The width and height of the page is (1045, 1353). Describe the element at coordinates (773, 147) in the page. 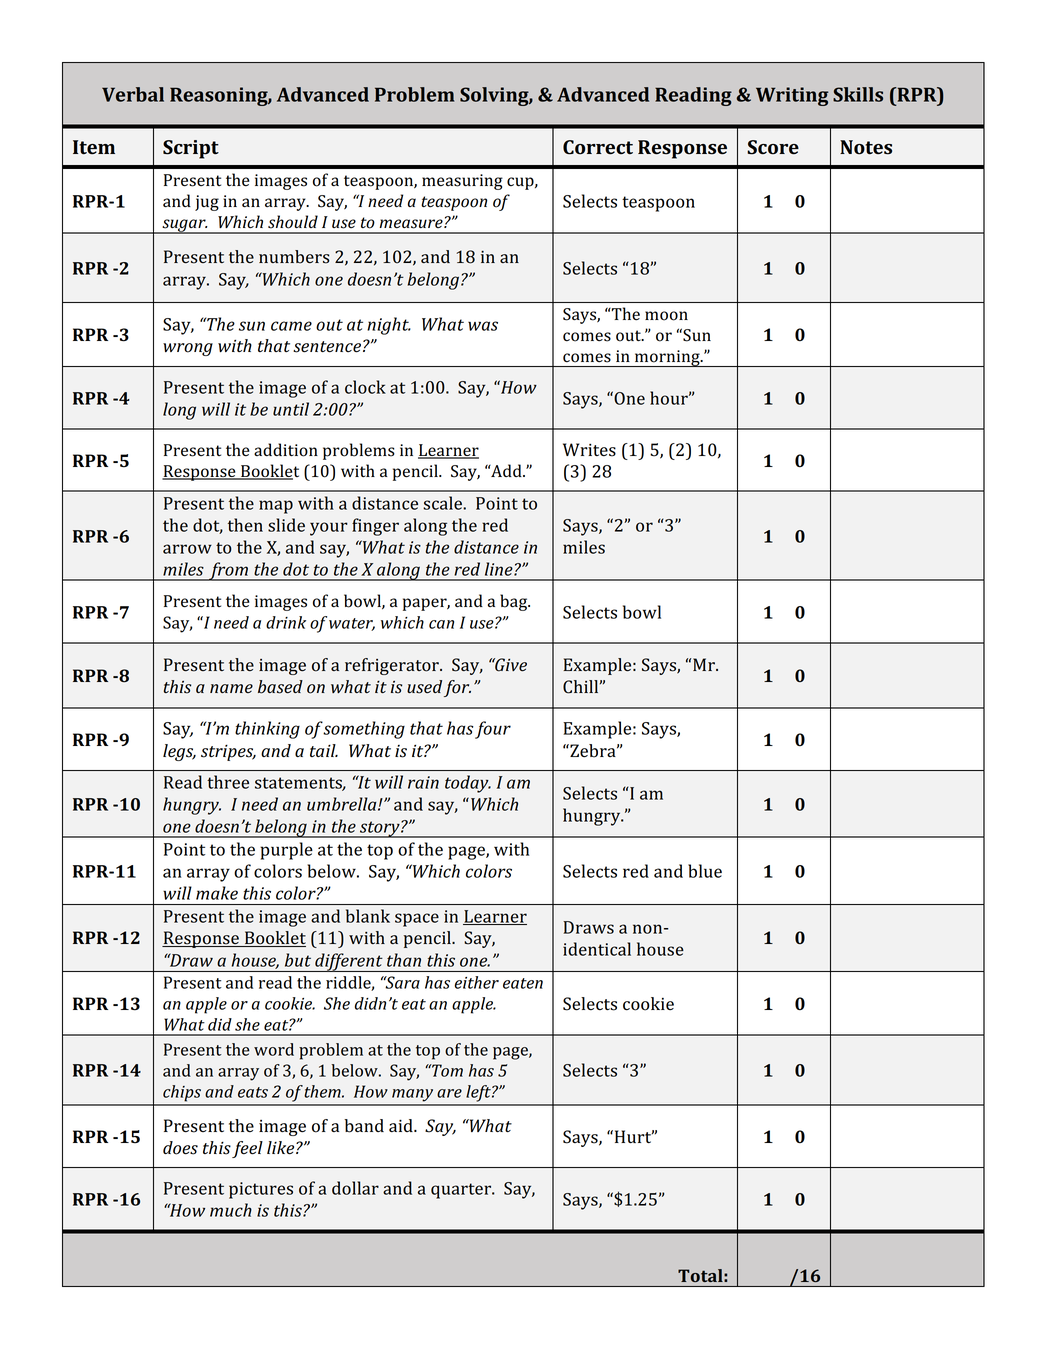

I see `Score` at that location.
